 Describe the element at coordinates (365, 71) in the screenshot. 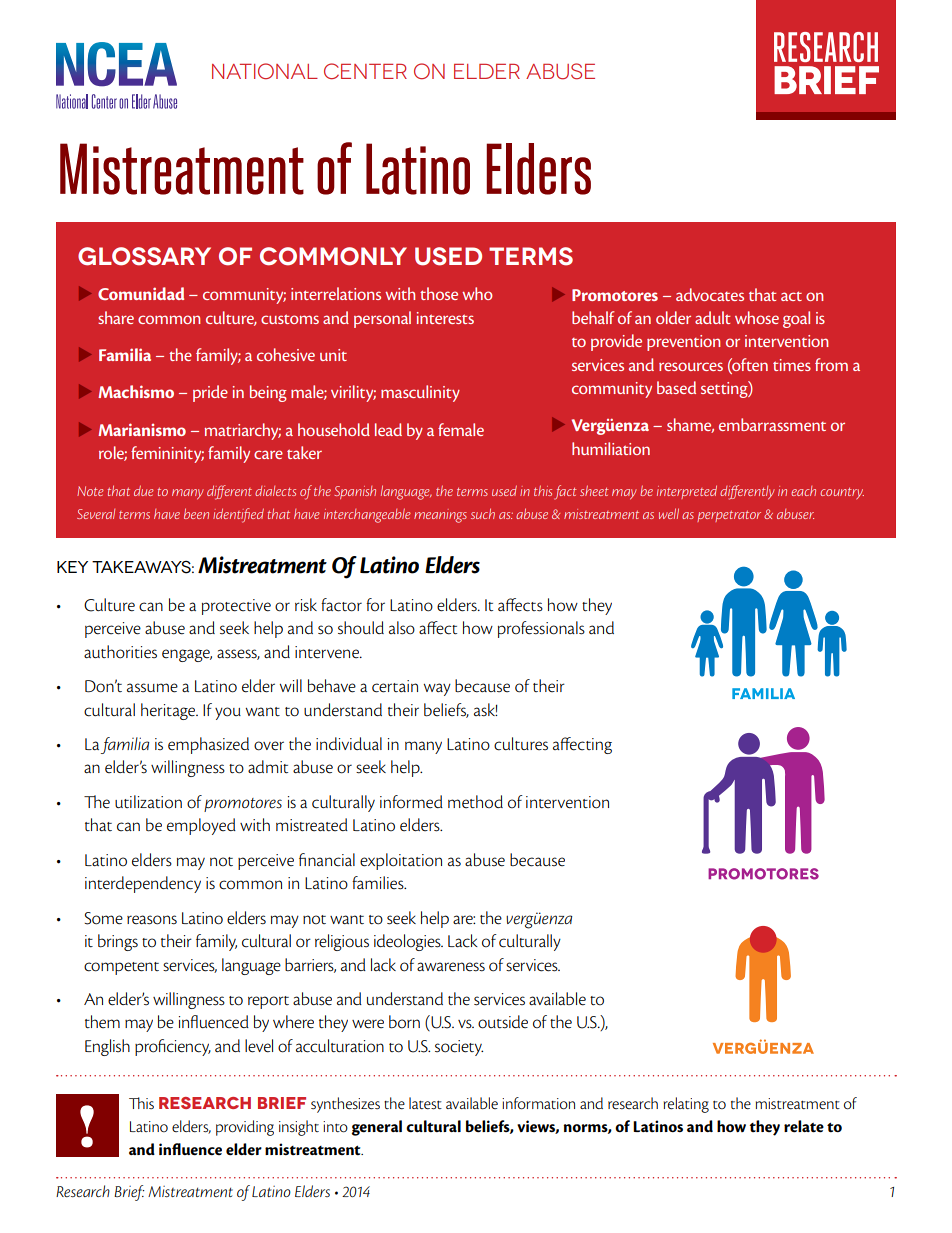

I see `CENTER` at that location.
